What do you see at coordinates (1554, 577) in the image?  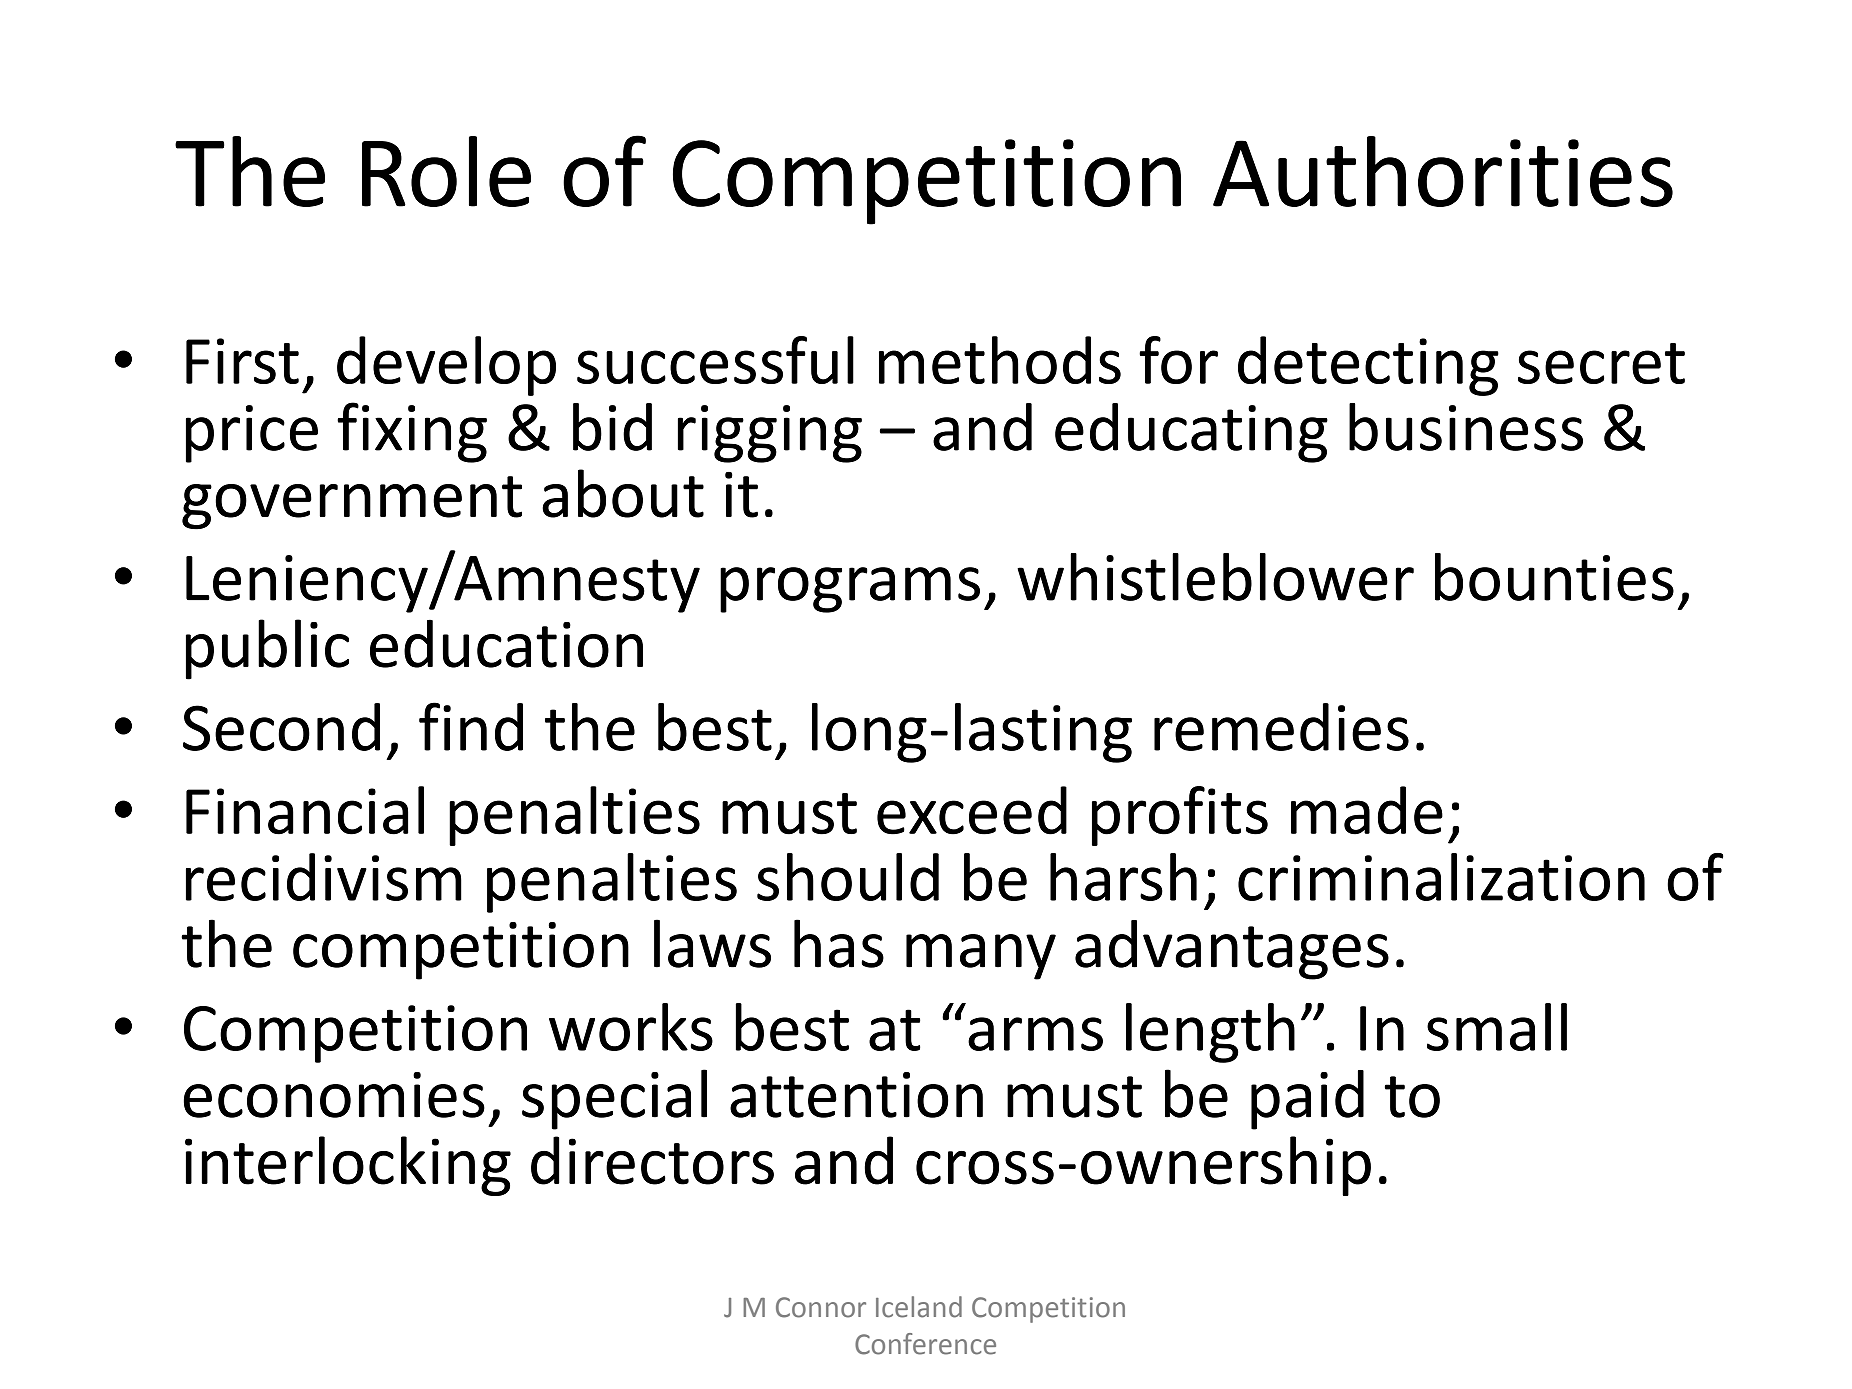 I see `bounties` at bounding box center [1554, 577].
